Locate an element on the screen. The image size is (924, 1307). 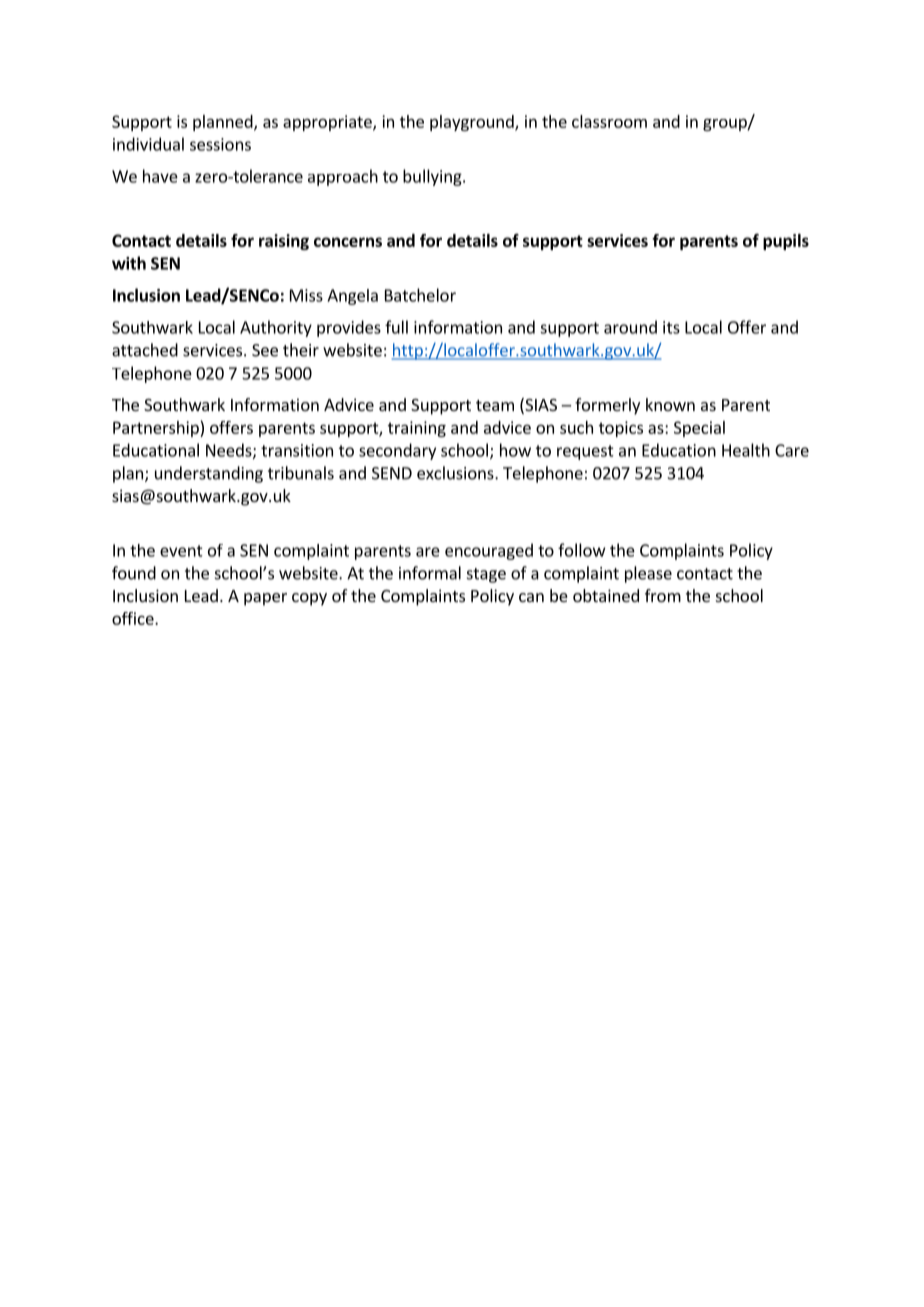
how is located at coordinates (515, 450).
